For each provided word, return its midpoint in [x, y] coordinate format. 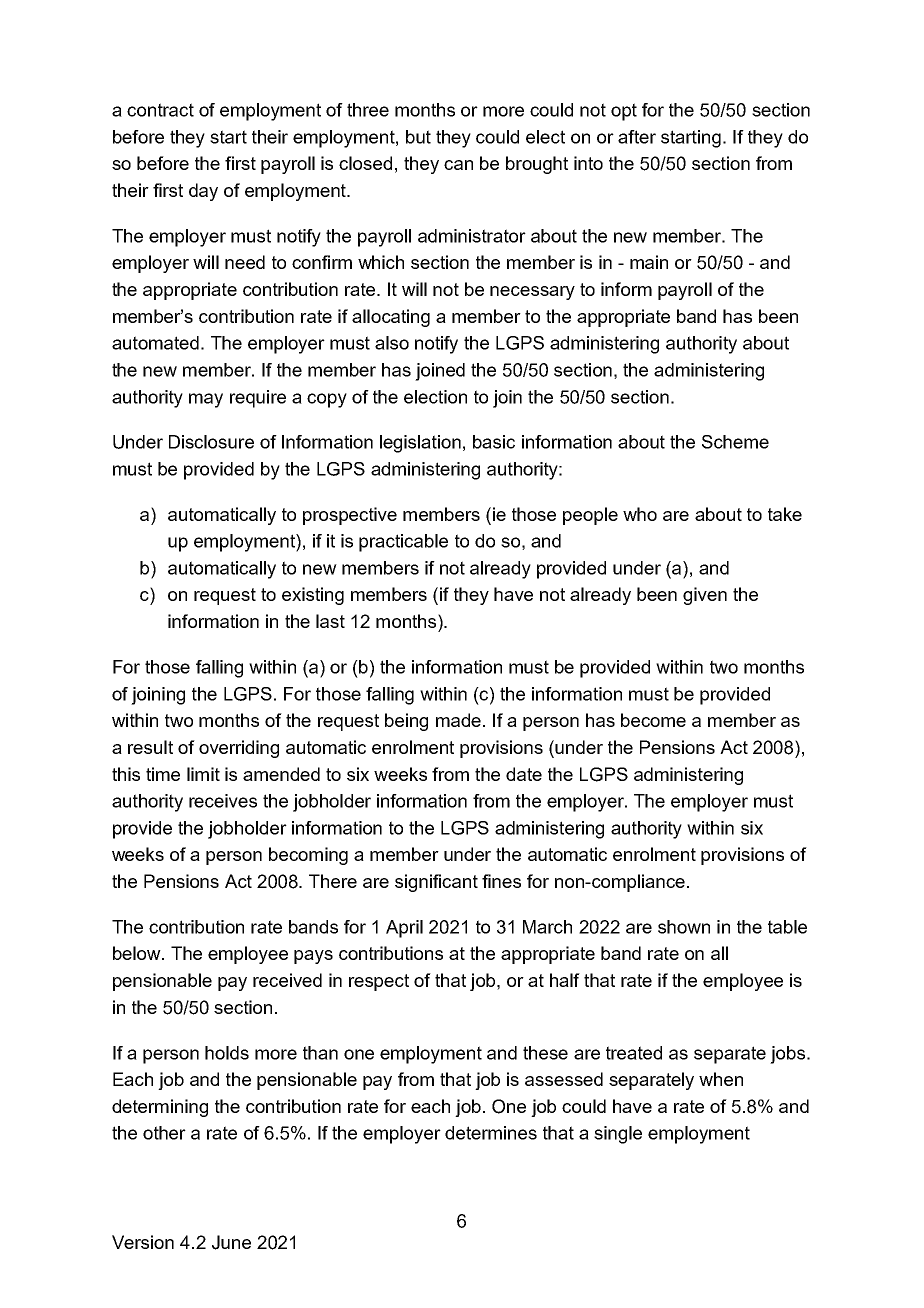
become [653, 720]
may [206, 400]
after [637, 137]
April [404, 929]
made [458, 720]
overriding [239, 749]
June [231, 1242]
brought [537, 165]
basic [494, 442]
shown [684, 927]
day [203, 192]
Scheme [735, 442]
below [138, 953]
